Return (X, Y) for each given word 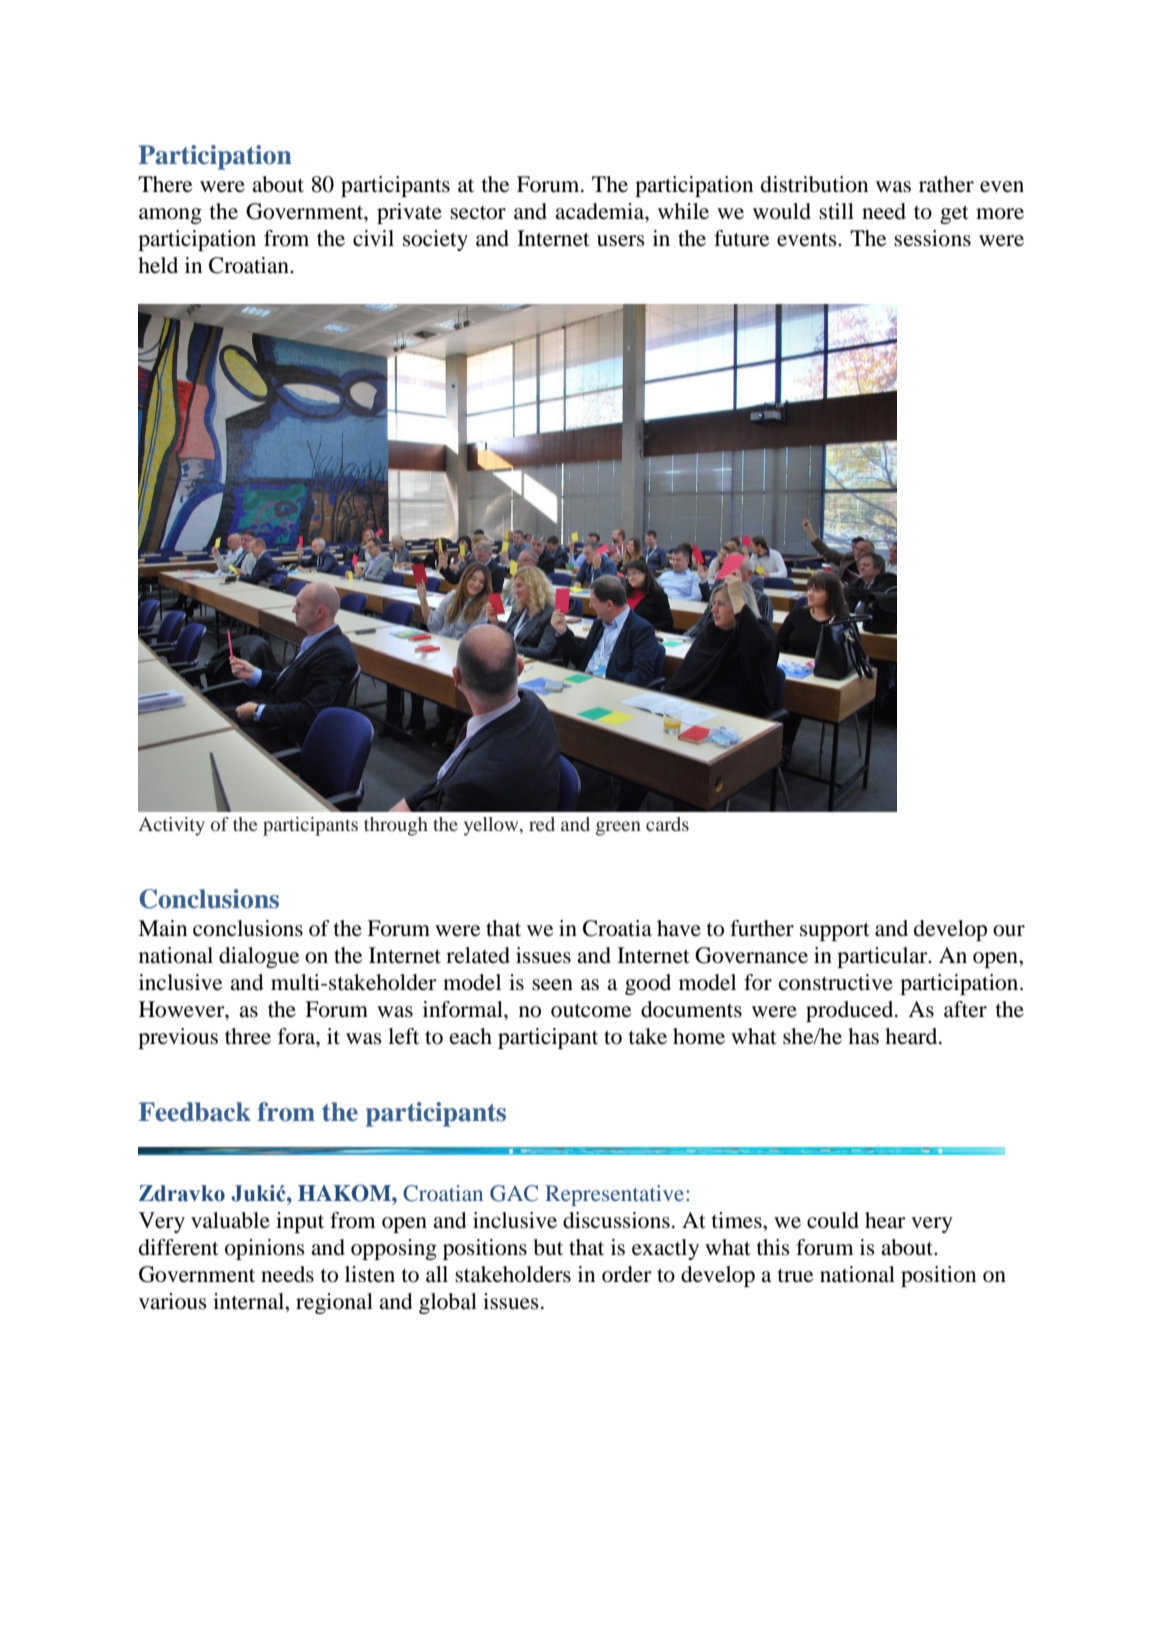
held (158, 265)
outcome (591, 1011)
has (863, 1036)
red (542, 824)
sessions (932, 238)
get (954, 215)
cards (667, 824)
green (618, 828)
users (621, 241)
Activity (172, 826)
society (435, 240)
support (835, 932)
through (396, 826)
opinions (265, 1249)
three (248, 1036)
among (170, 216)
